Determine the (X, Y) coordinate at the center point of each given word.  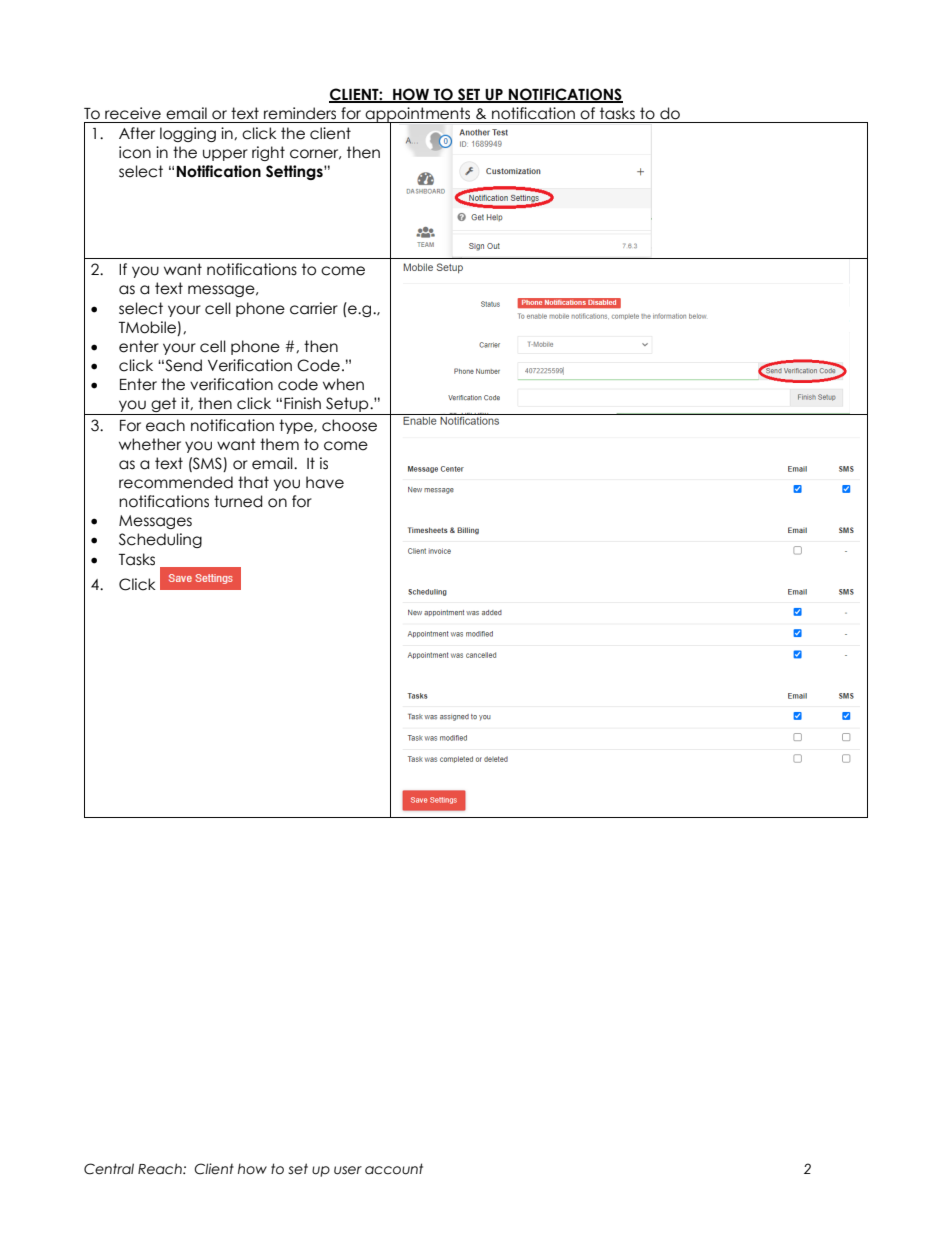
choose (349, 425)
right (268, 153)
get (164, 406)
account (394, 1169)
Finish (302, 403)
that (253, 482)
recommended (176, 482)
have (325, 482)
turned (238, 501)
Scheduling (160, 540)
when (343, 384)
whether (150, 444)
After (137, 133)
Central (109, 1169)
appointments (418, 115)
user (348, 1170)
